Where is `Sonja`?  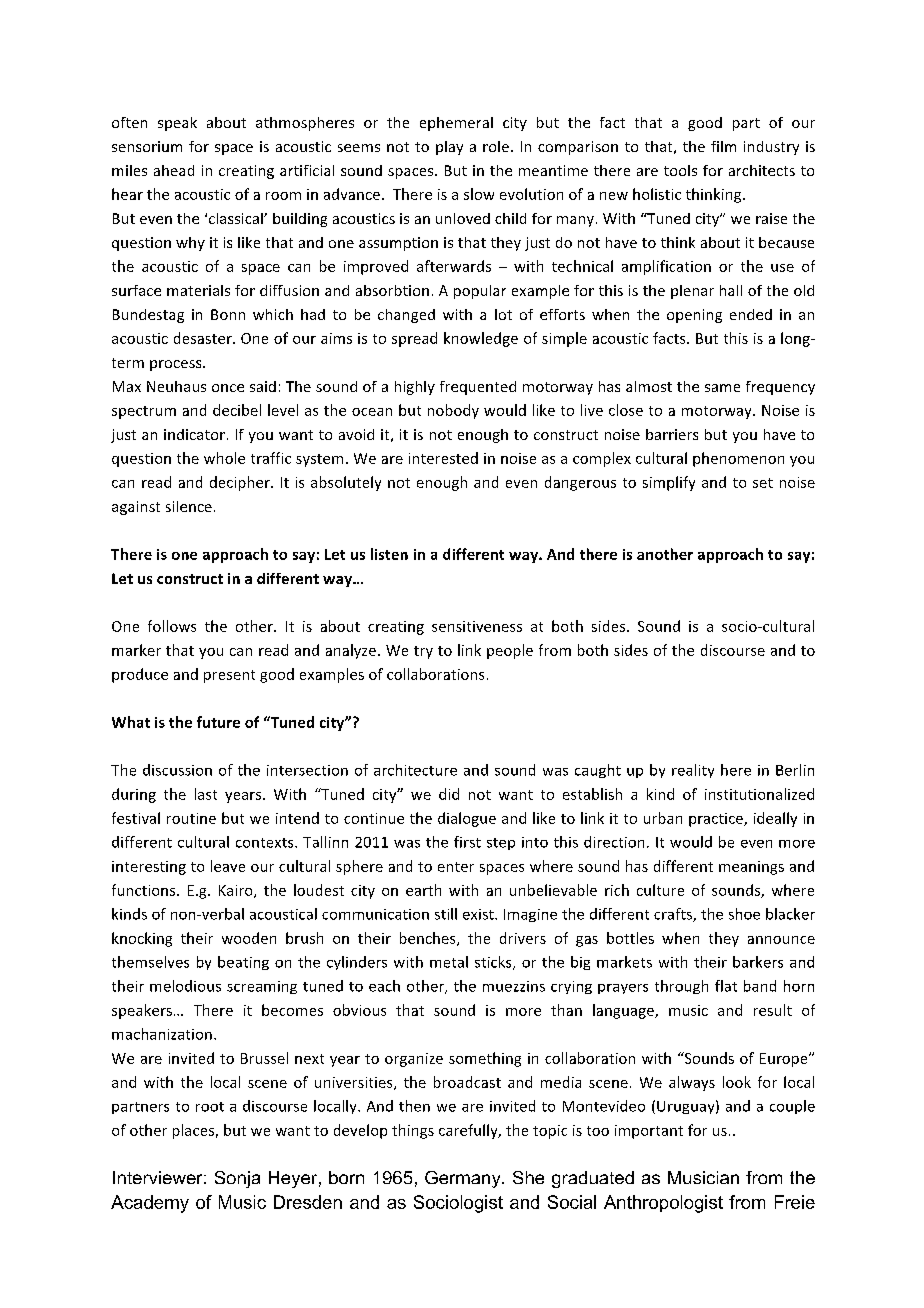
Sonja is located at coordinates (237, 1179).
